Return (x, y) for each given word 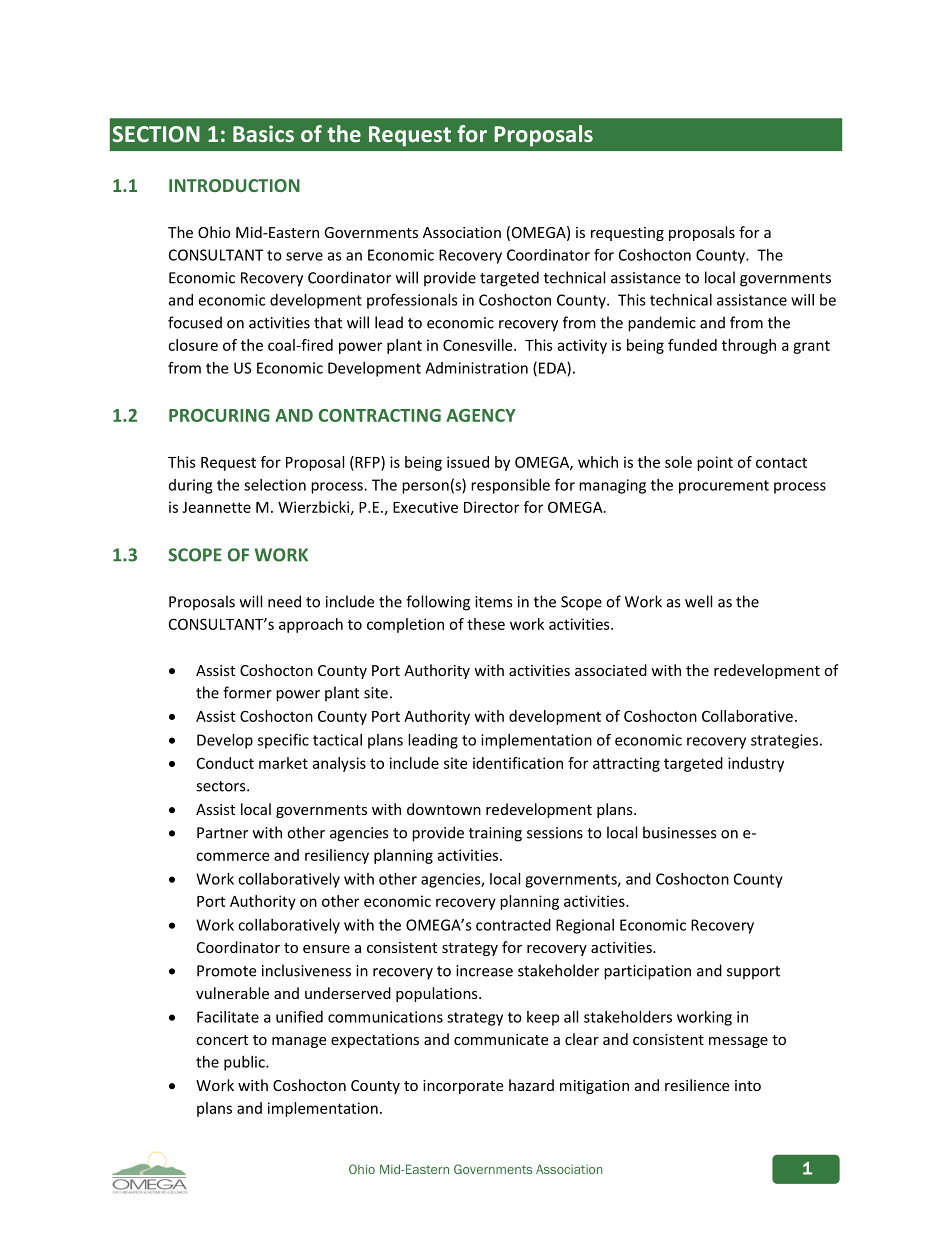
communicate (501, 1039)
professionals (412, 301)
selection (275, 485)
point (715, 463)
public (245, 1063)
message (738, 1042)
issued (468, 462)
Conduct (225, 763)
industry (756, 764)
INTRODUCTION (234, 185)
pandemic (662, 324)
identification (518, 763)
